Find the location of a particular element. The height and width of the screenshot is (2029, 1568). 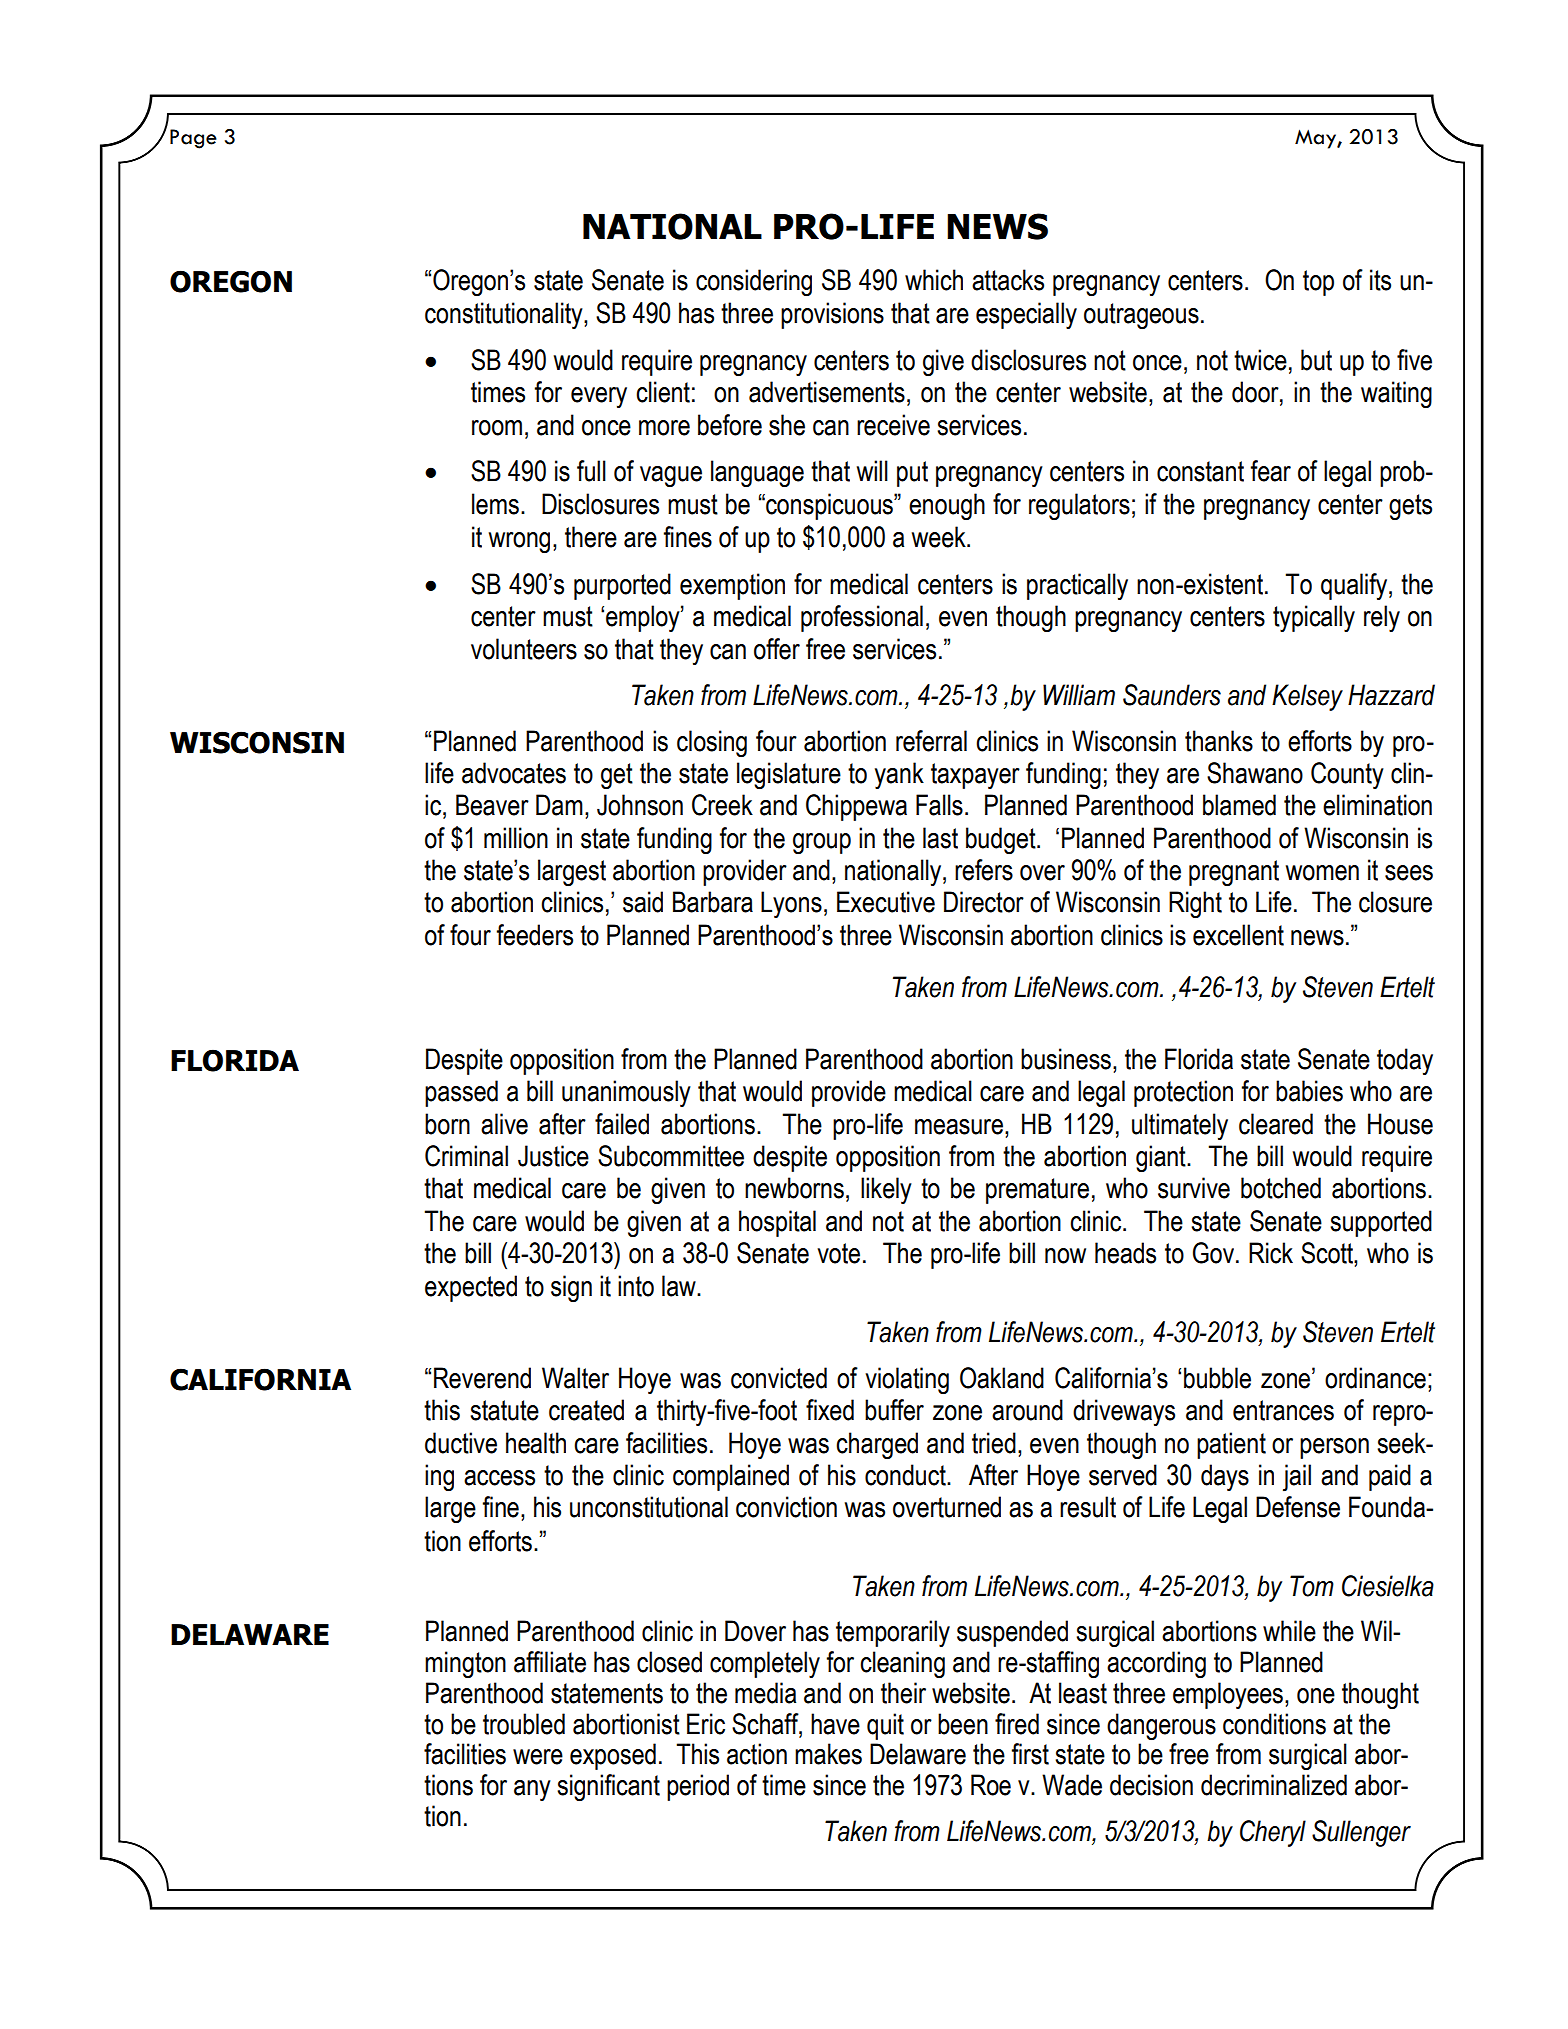

excellent is located at coordinates (1238, 935).
